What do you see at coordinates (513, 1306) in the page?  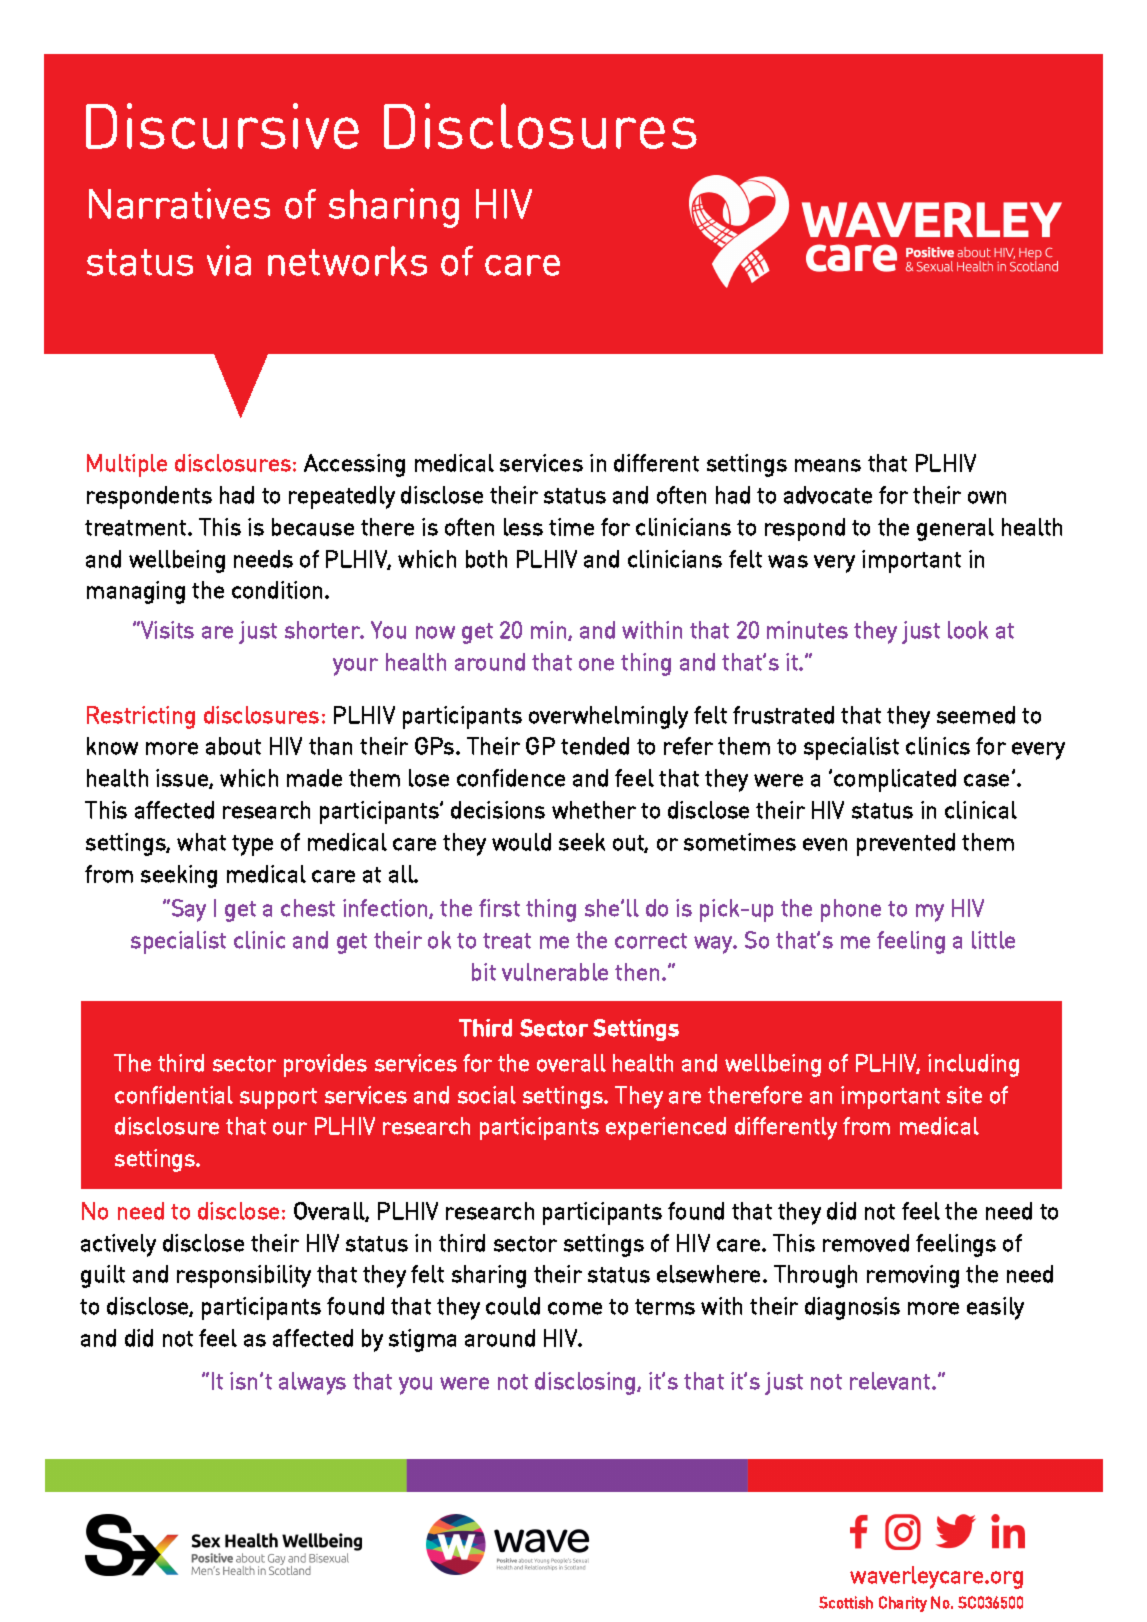 I see `could` at bounding box center [513, 1306].
